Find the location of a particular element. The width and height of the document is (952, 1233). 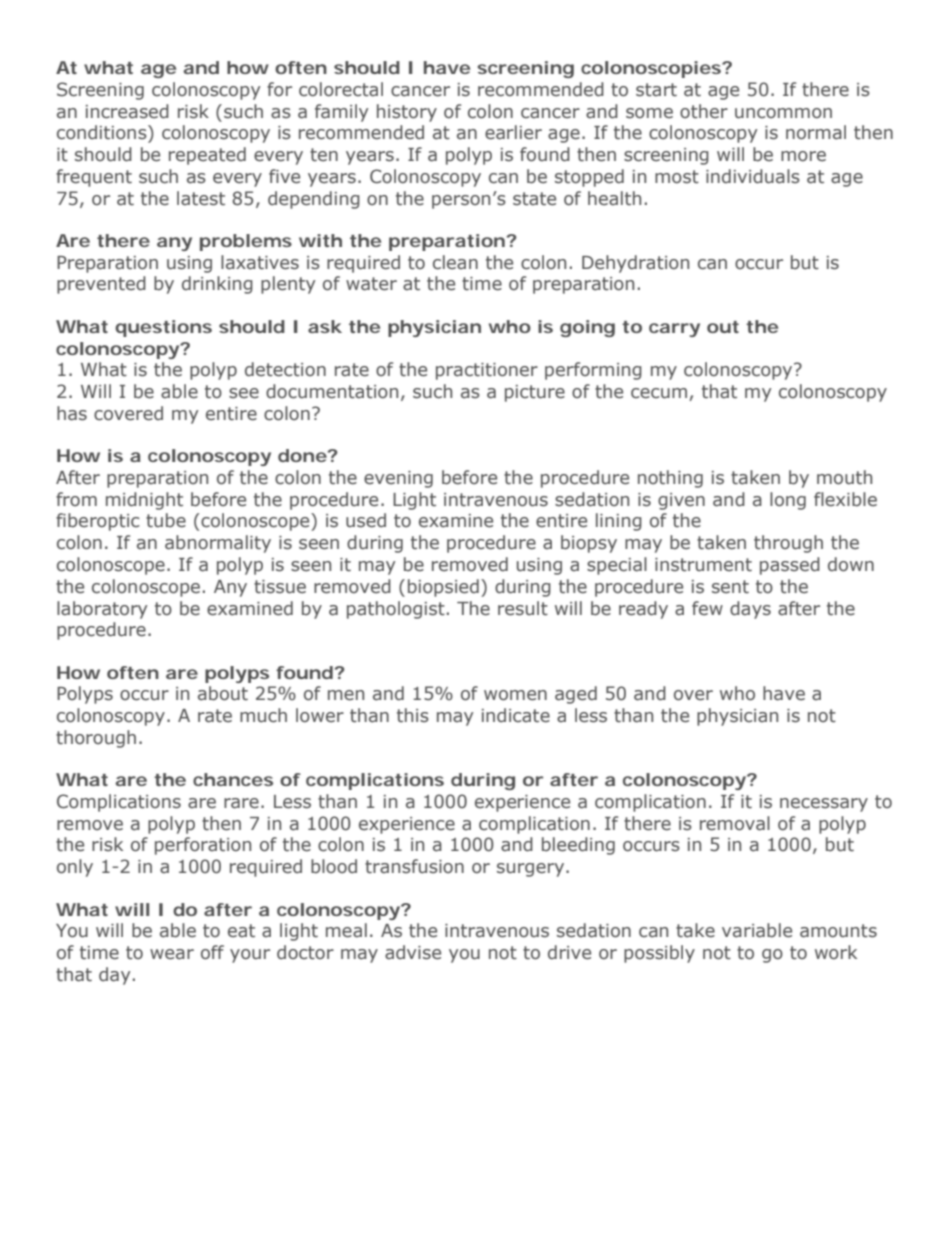

wear is located at coordinates (172, 954).
